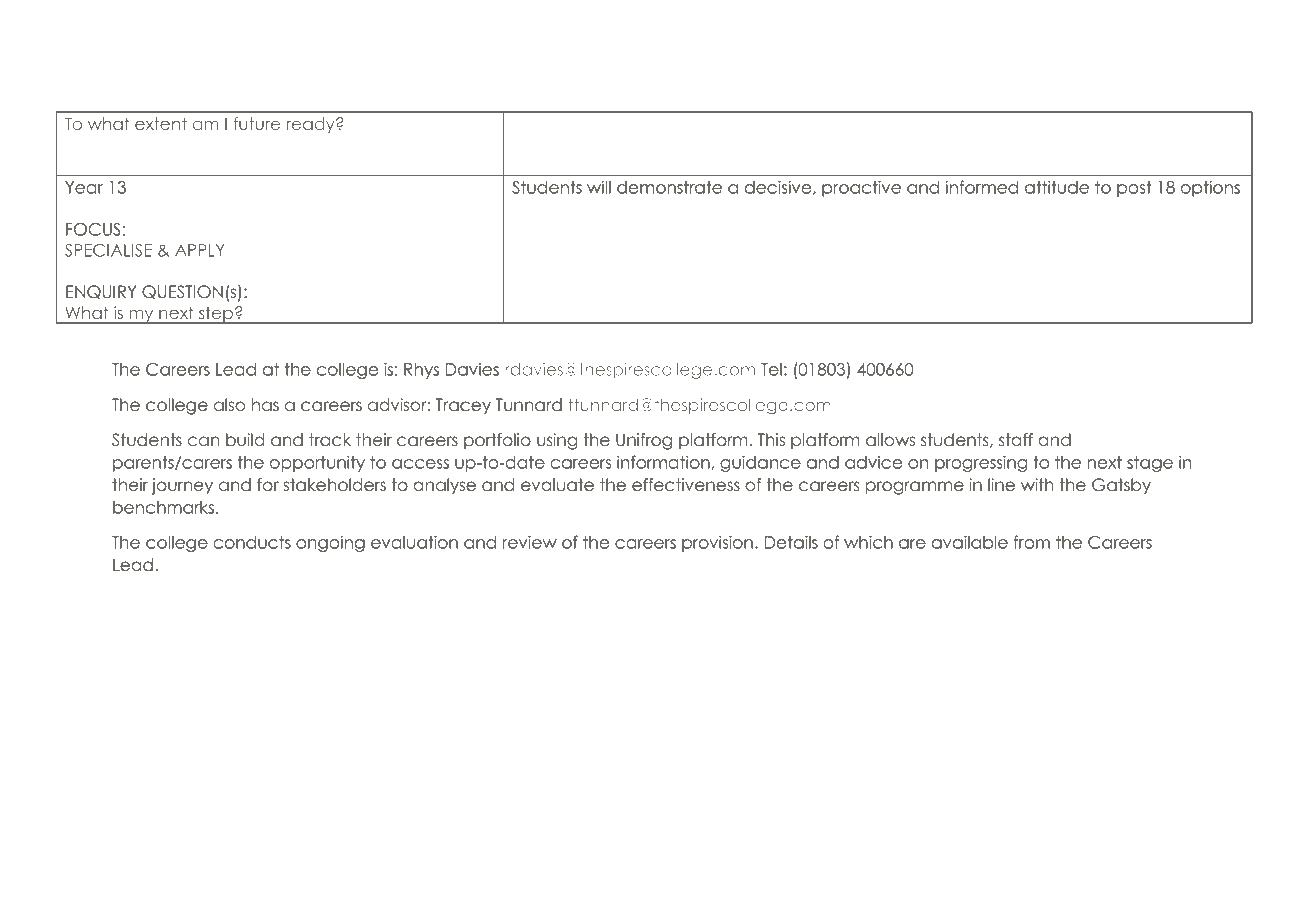  What do you see at coordinates (1057, 187) in the page?
I see `attitude` at bounding box center [1057, 187].
